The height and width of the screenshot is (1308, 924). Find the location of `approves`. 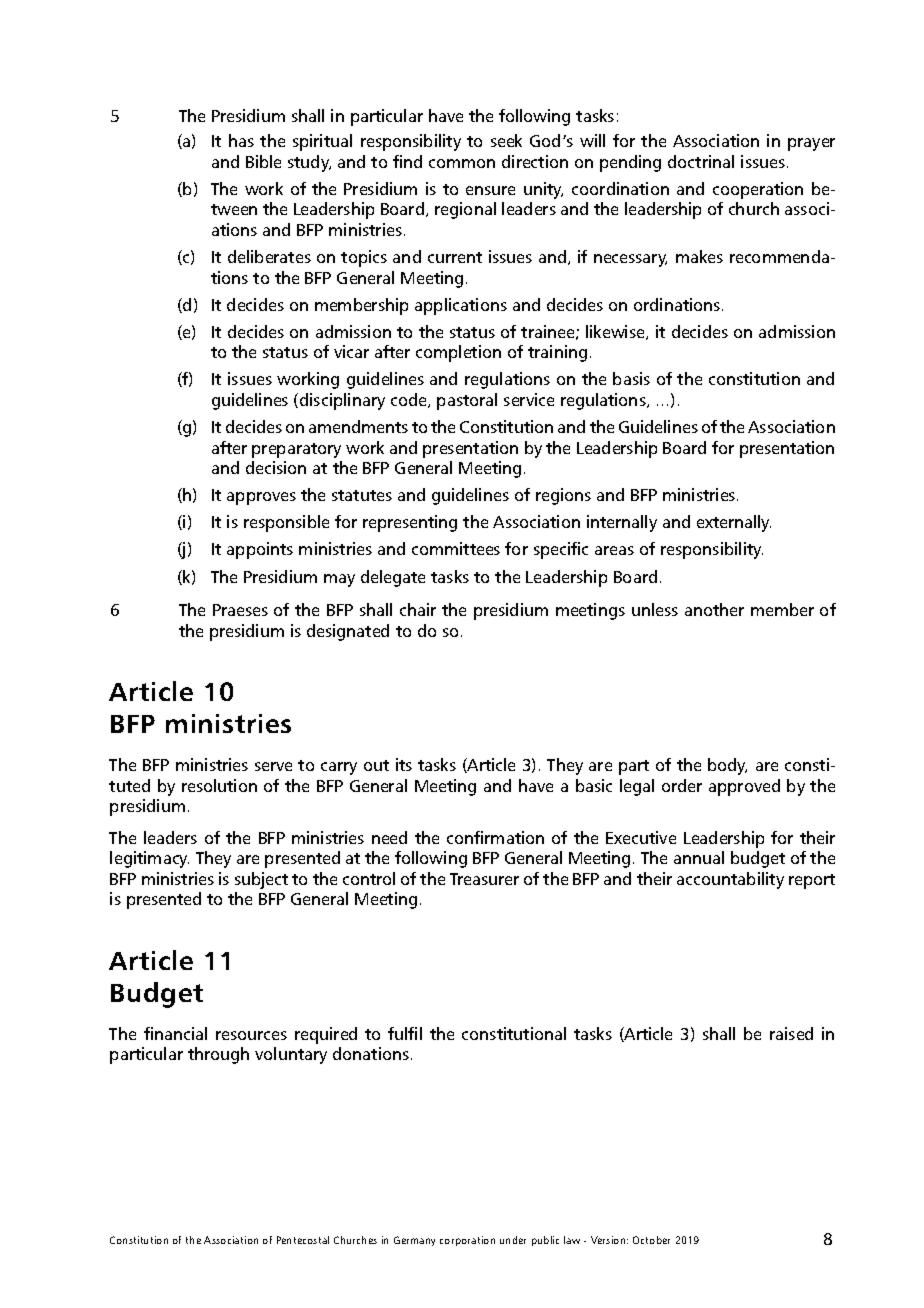

approves is located at coordinates (261, 498).
